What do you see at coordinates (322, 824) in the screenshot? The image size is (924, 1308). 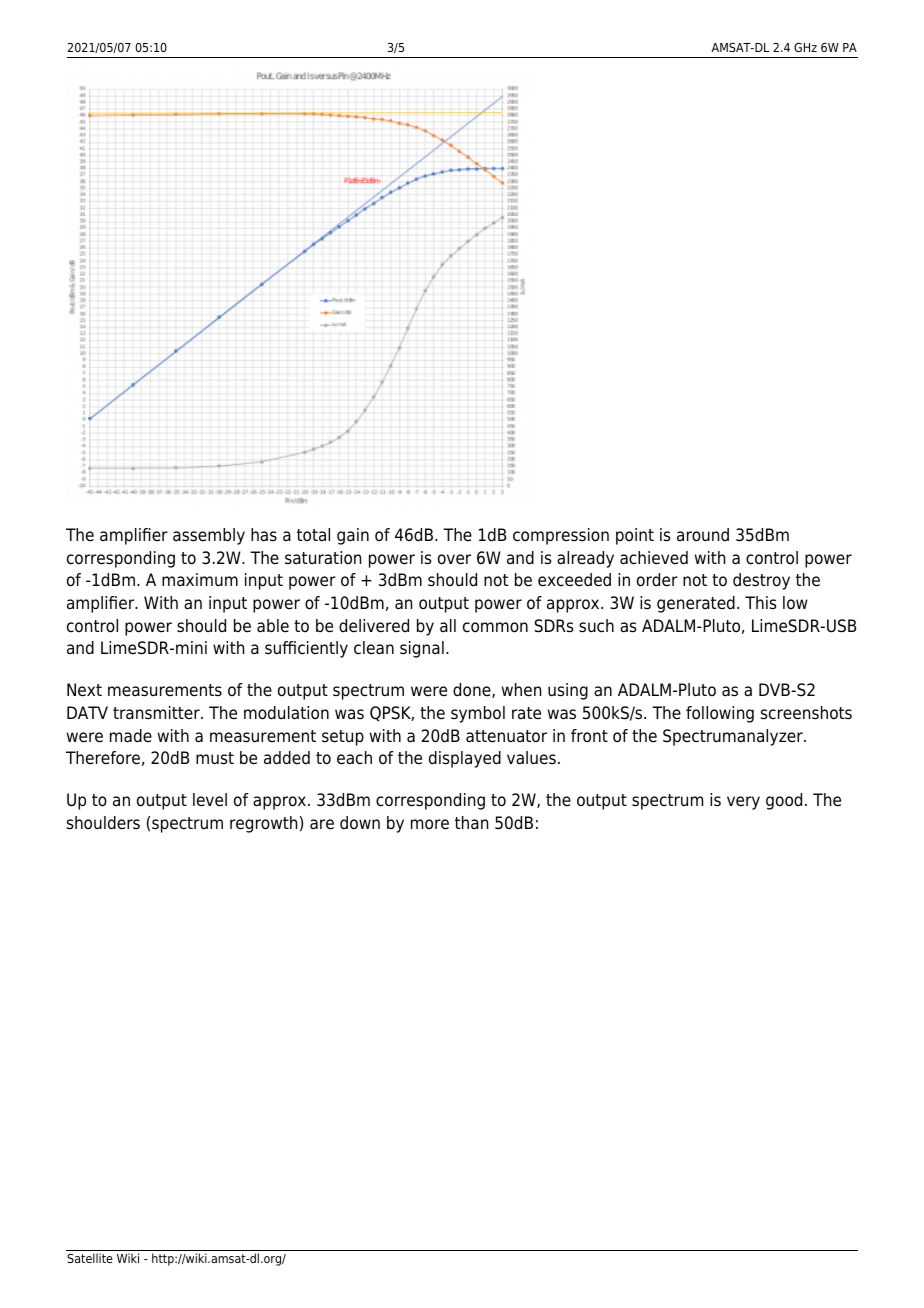 I see `are` at bounding box center [322, 824].
